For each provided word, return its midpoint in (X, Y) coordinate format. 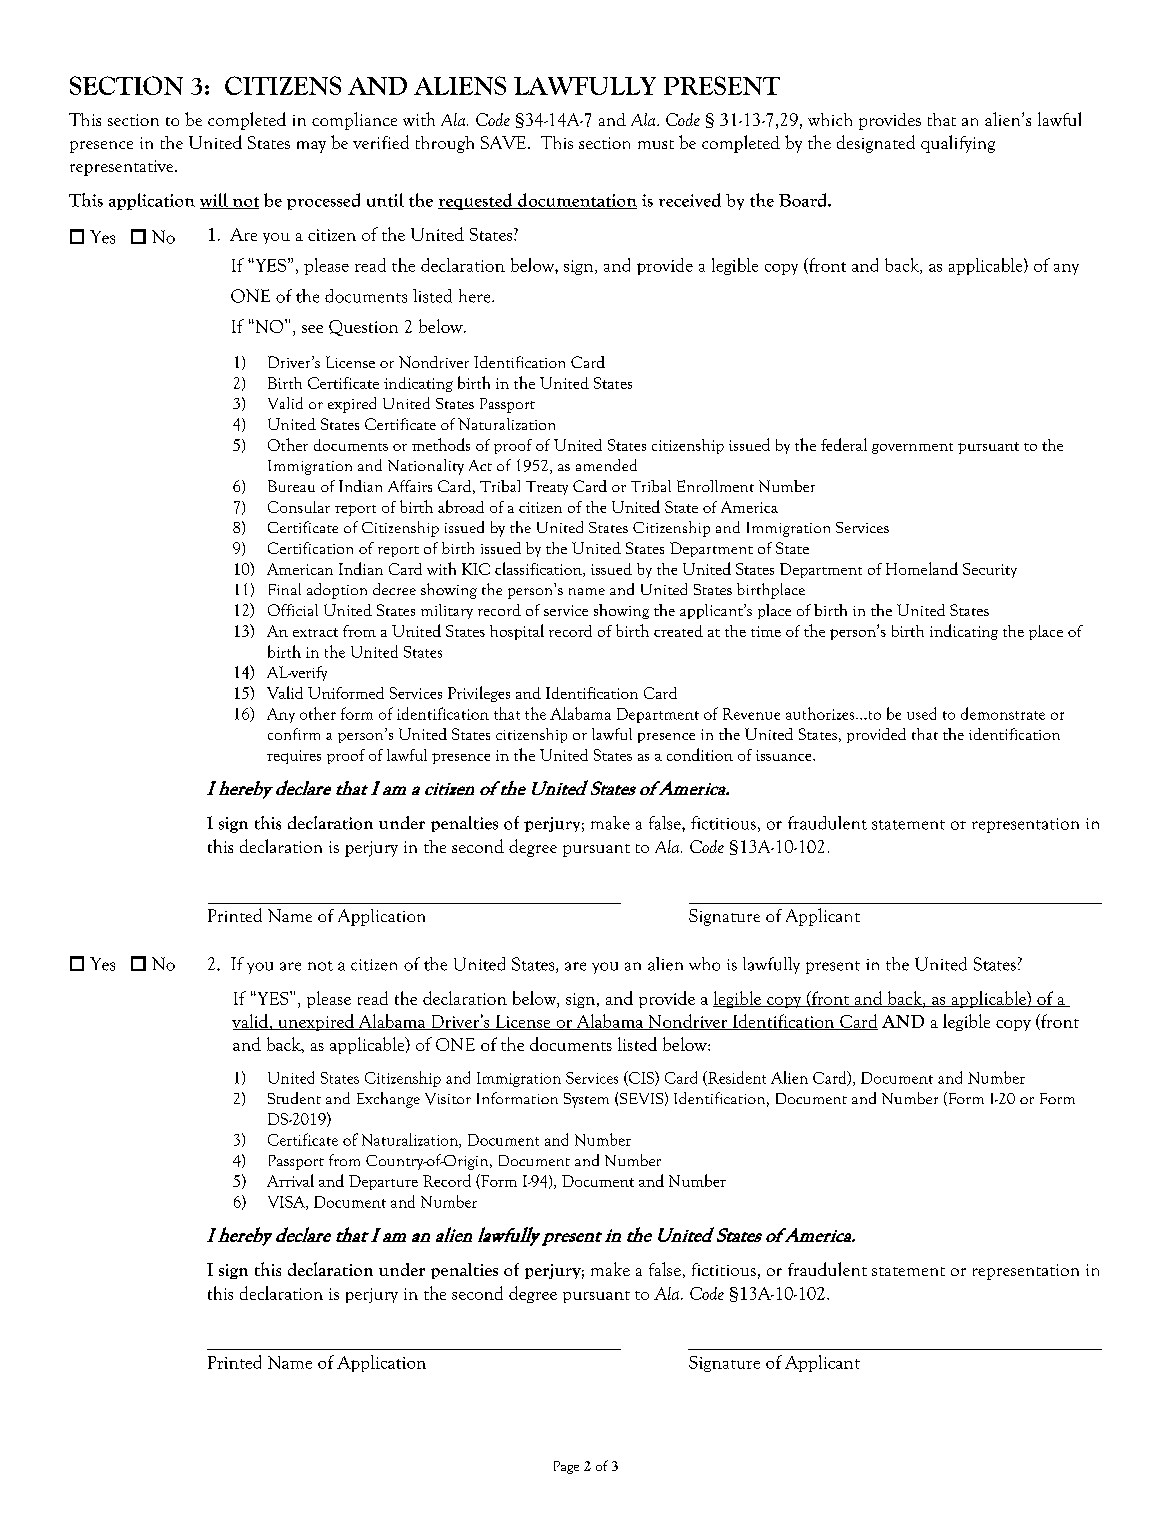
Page (566, 1467)
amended (606, 465)
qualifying (958, 144)
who (704, 964)
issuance (785, 755)
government (912, 448)
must (656, 144)
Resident (736, 1078)
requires (294, 757)
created (678, 631)
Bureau (291, 486)
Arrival (290, 1180)
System (586, 1100)
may (311, 147)
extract (315, 632)
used (921, 713)
